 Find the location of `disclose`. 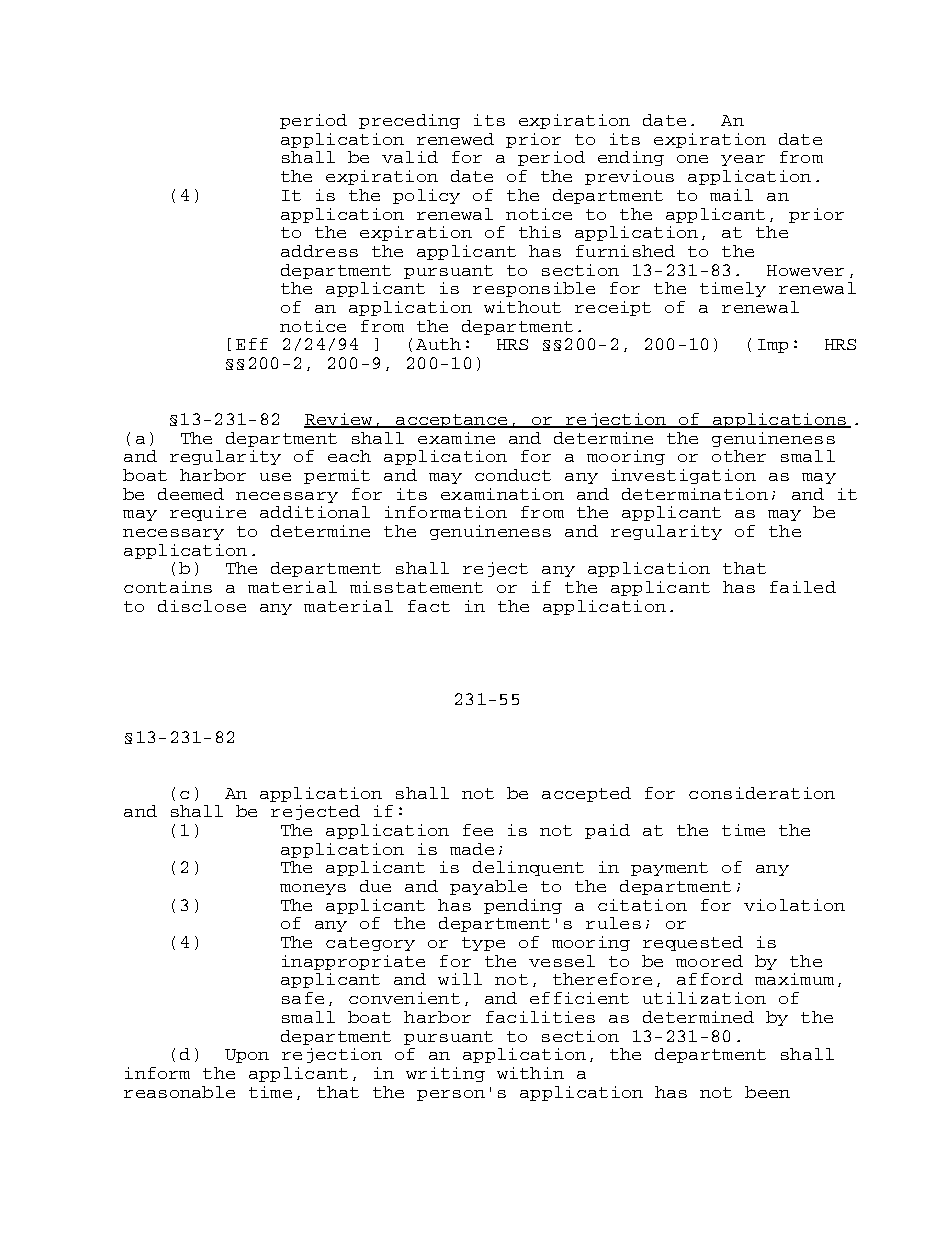

disclose is located at coordinates (202, 606).
